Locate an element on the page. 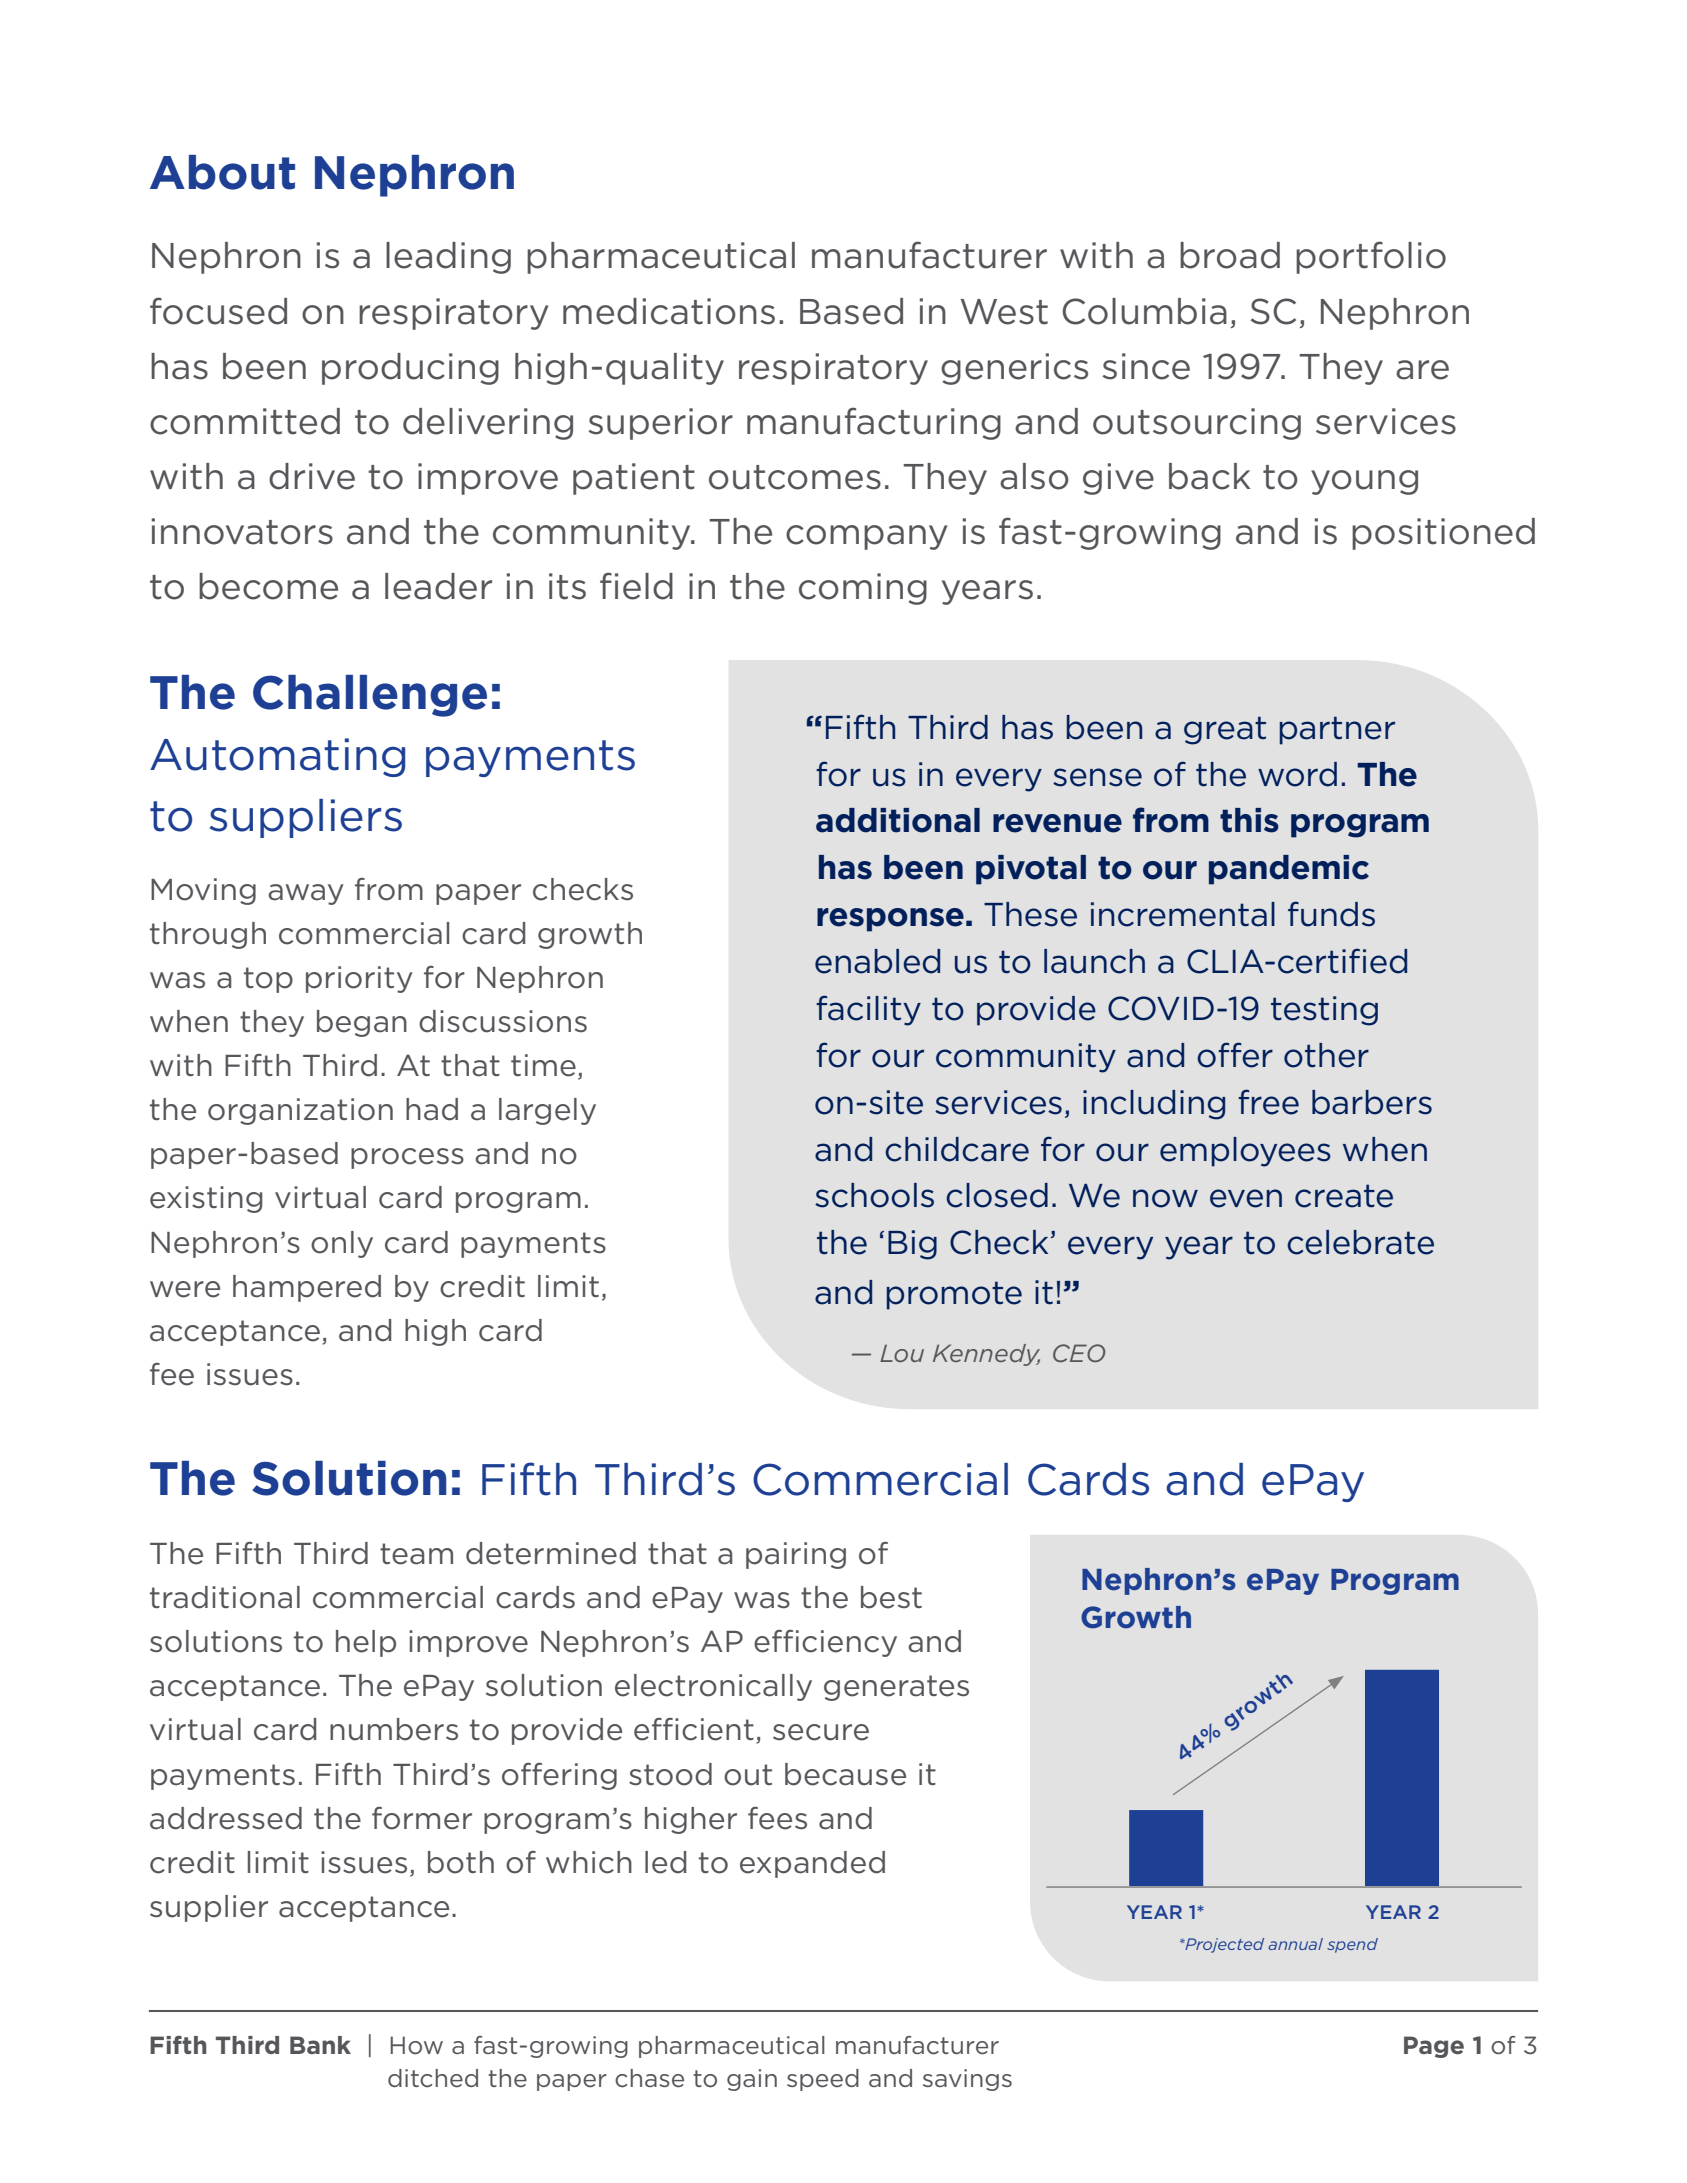 This page has height=2183, width=1687. medications is located at coordinates (669, 311).
